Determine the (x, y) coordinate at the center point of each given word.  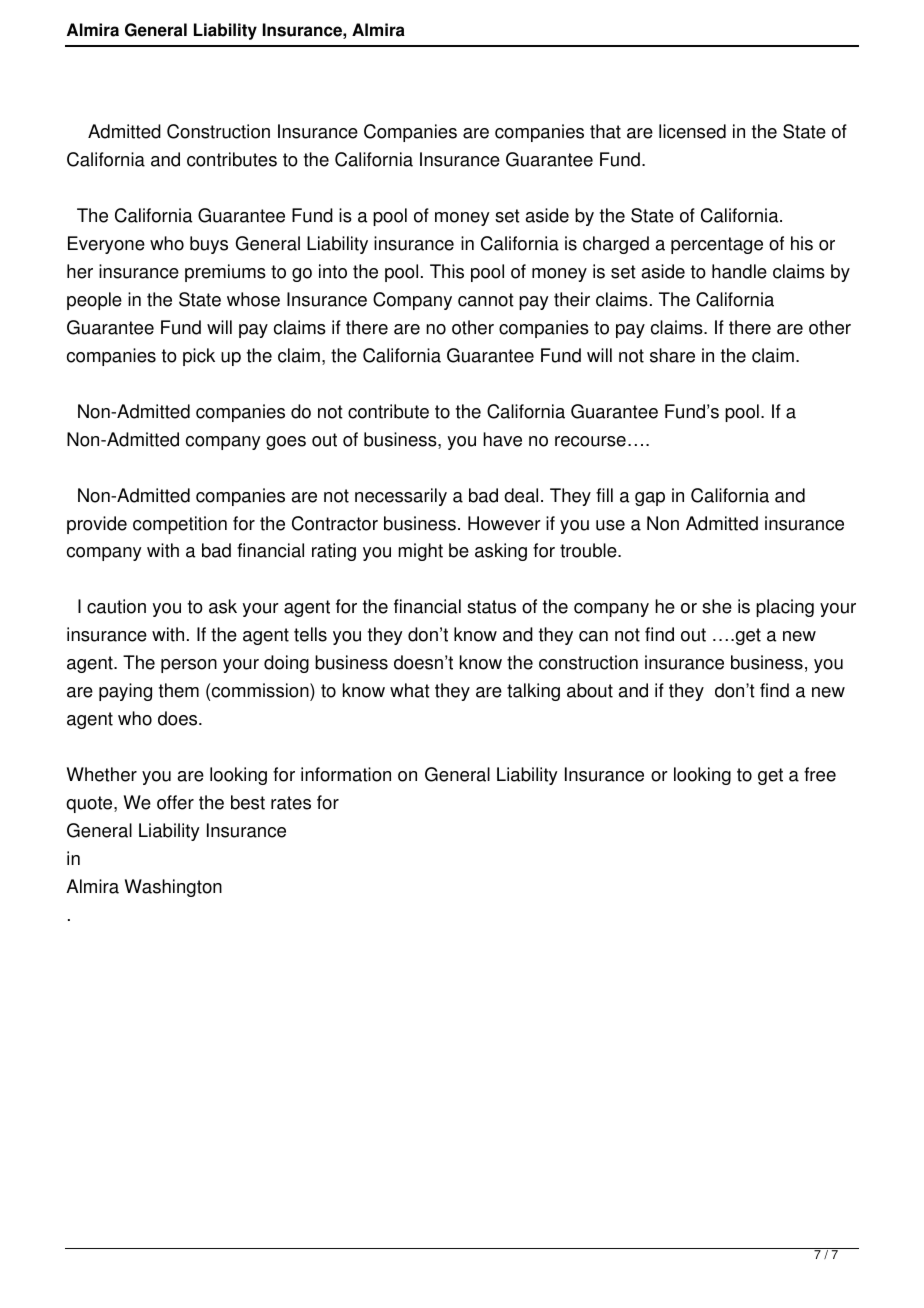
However (504, 523)
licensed (692, 131)
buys (209, 245)
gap (650, 499)
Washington (173, 888)
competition (180, 525)
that (605, 131)
